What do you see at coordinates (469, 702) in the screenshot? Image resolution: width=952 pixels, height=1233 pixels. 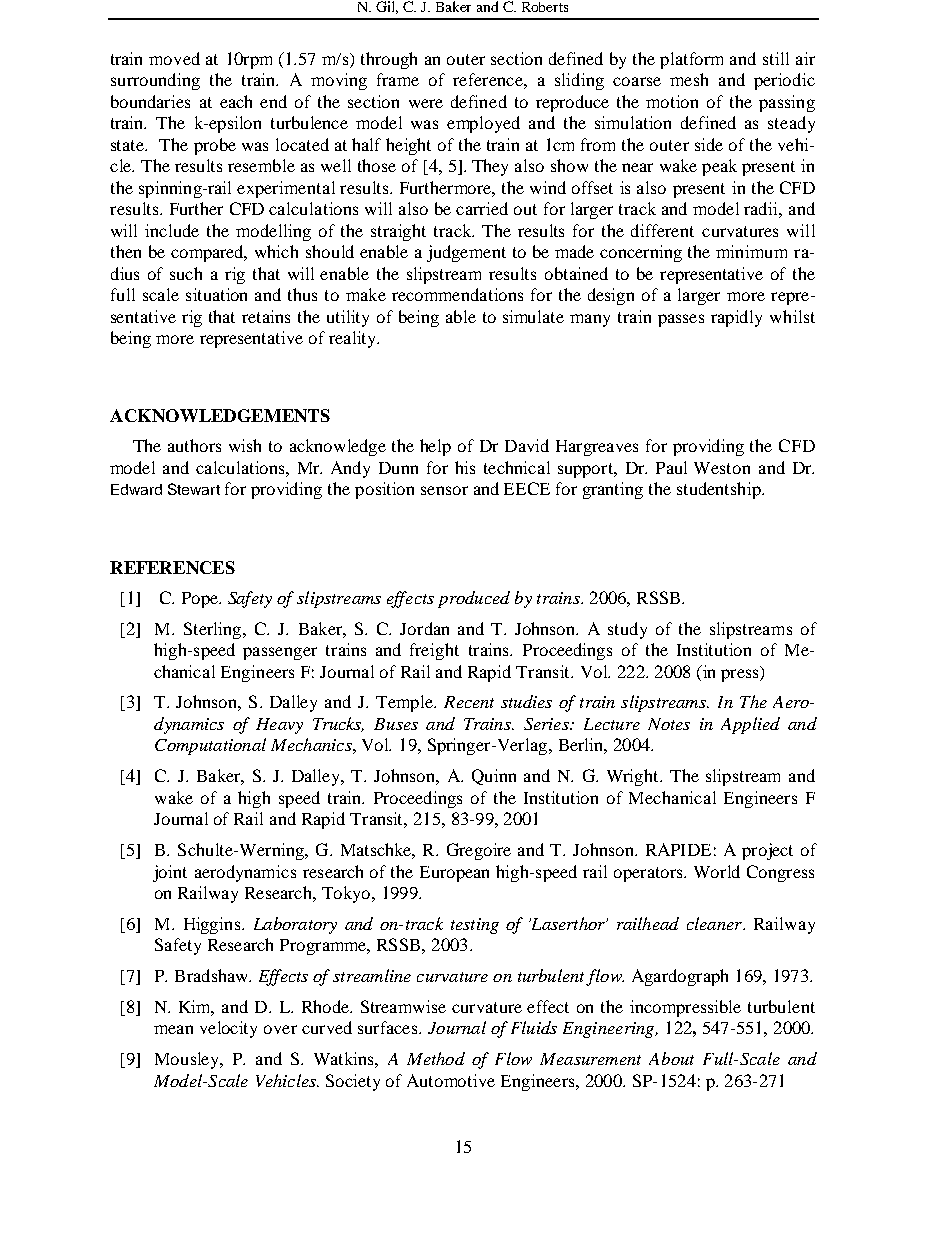 I see `Recent` at bounding box center [469, 702].
